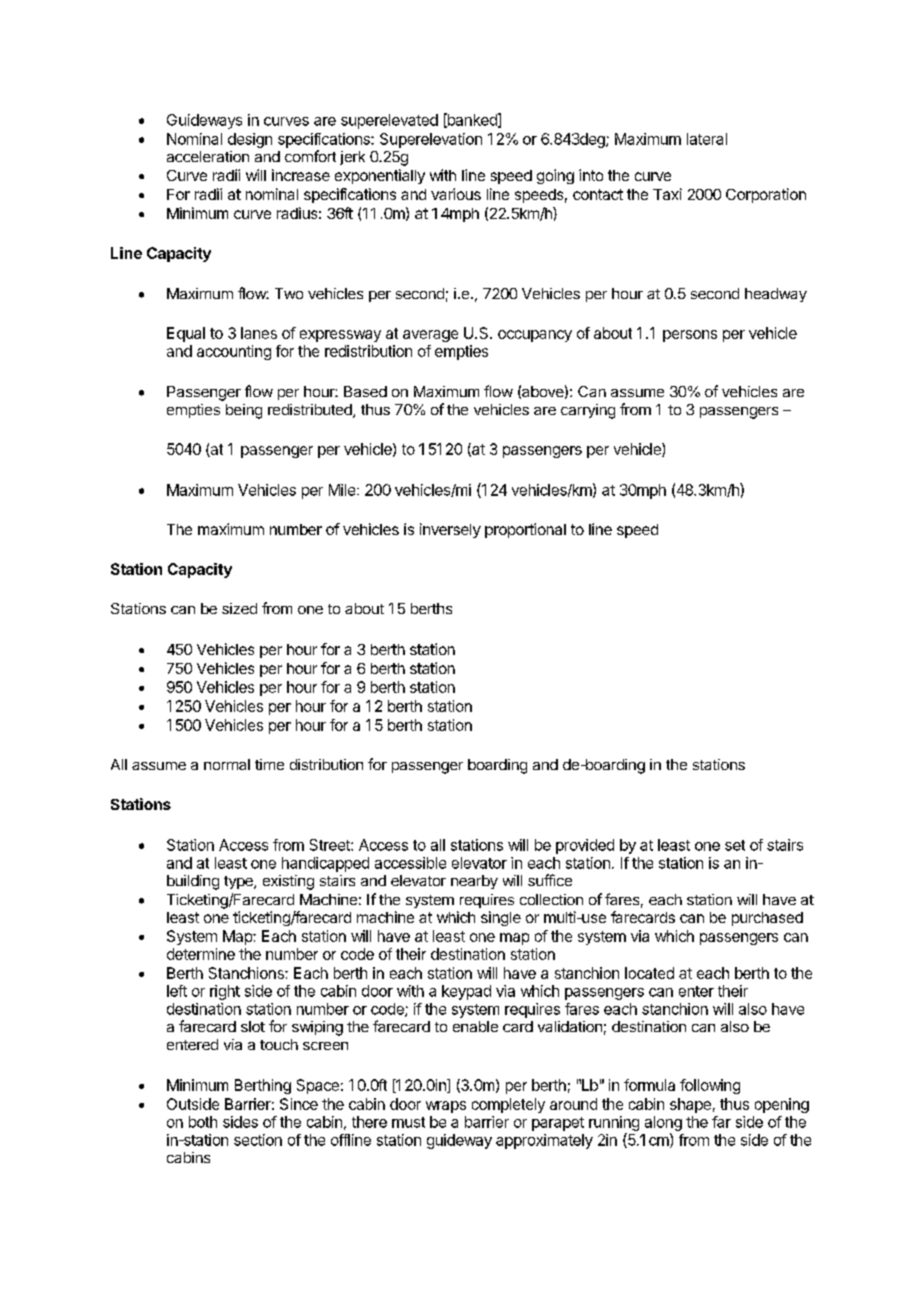 The height and width of the screenshot is (1308, 924). What do you see at coordinates (474, 882) in the screenshot?
I see `nearby` at bounding box center [474, 882].
